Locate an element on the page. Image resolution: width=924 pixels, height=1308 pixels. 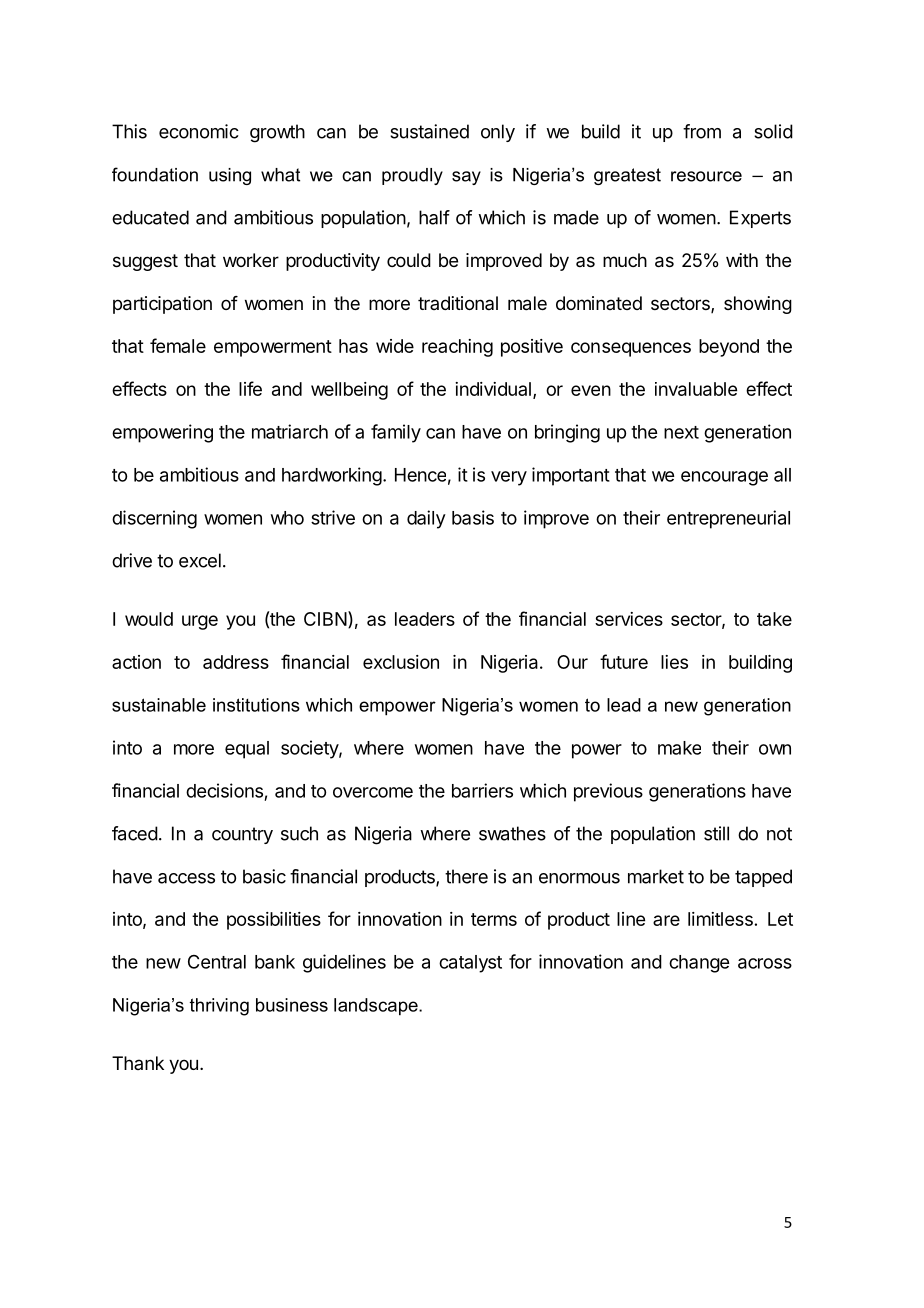
urge is located at coordinates (200, 622).
